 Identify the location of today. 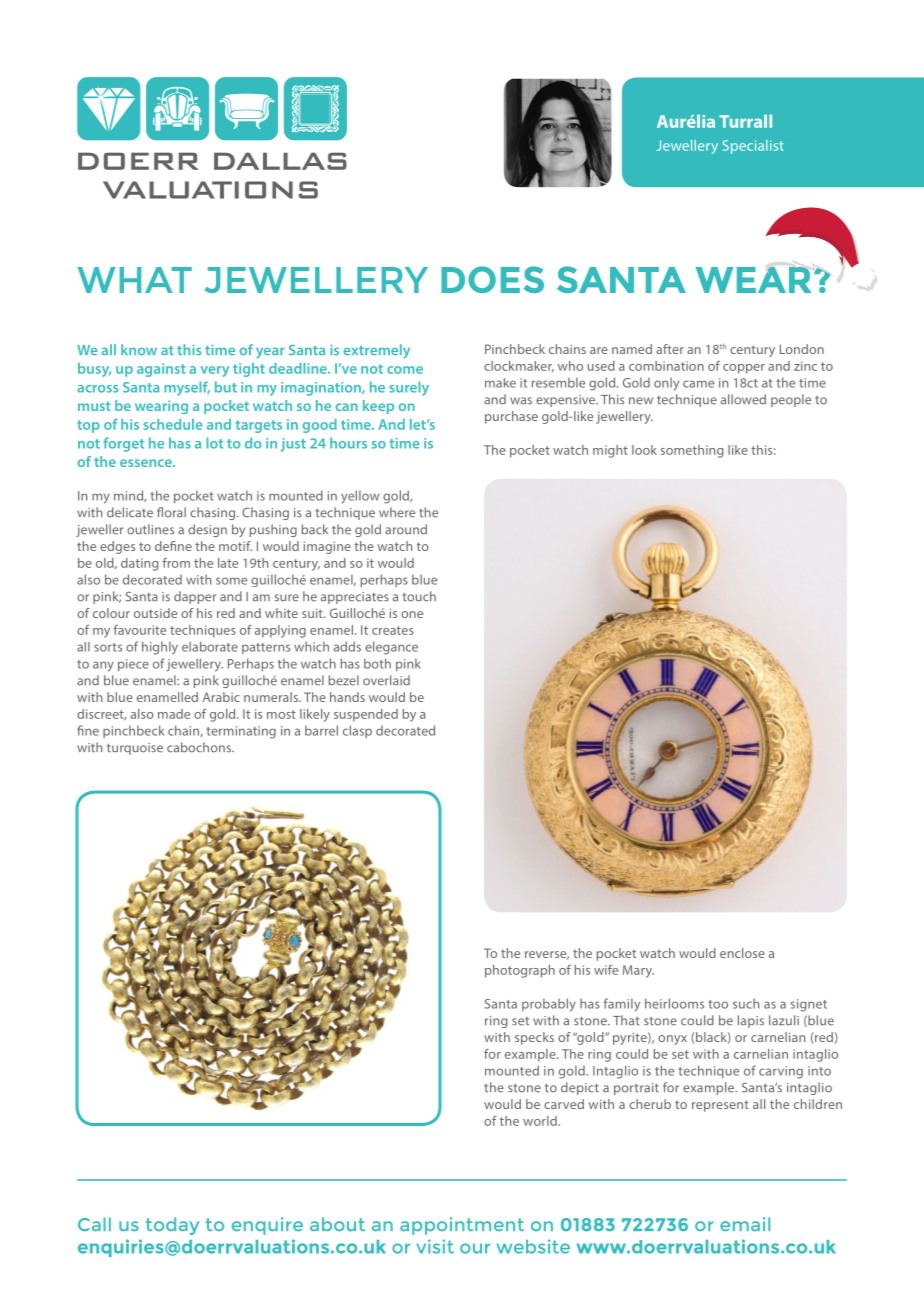
(172, 1226).
